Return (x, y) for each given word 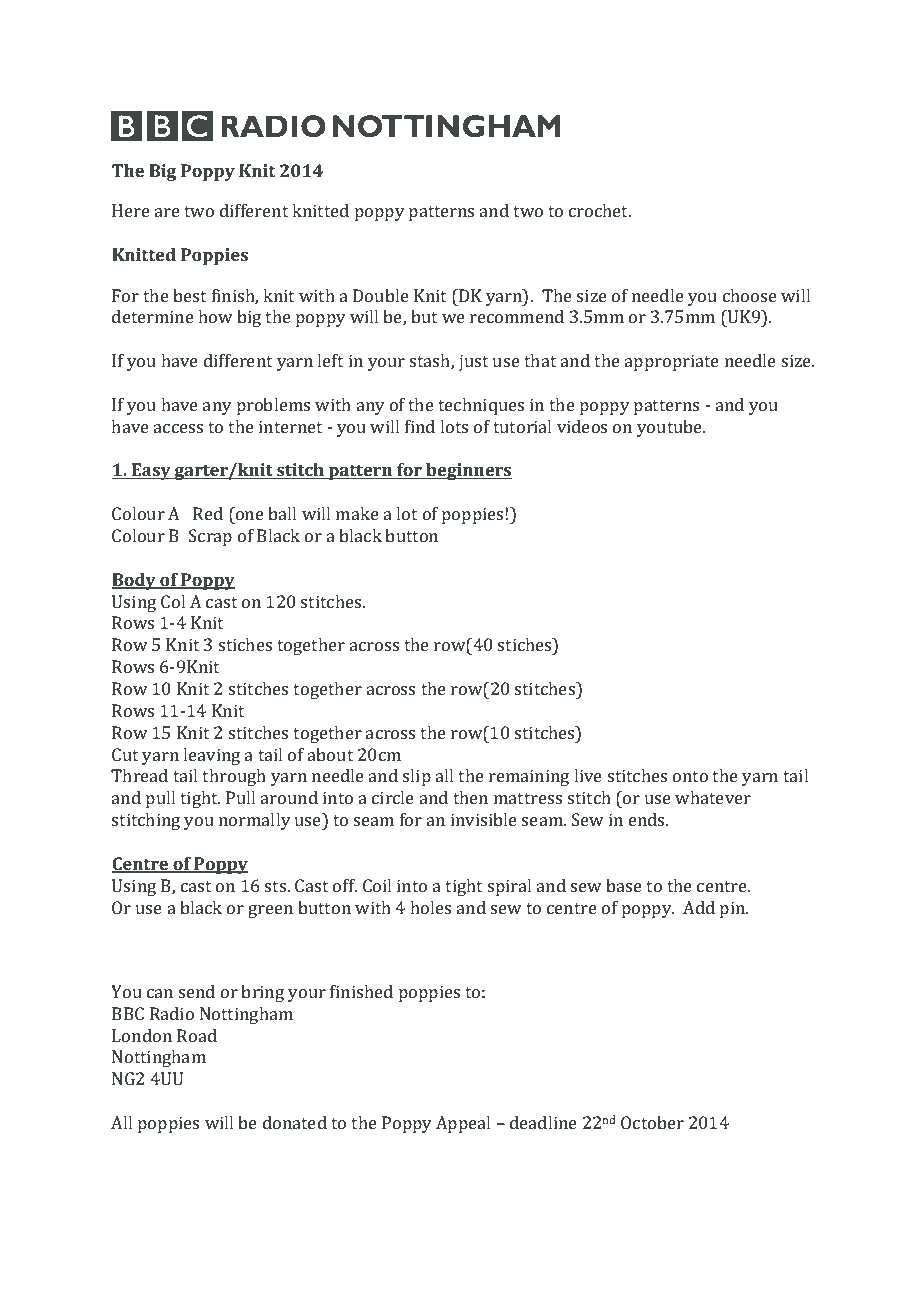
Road (197, 1035)
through (234, 777)
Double (381, 295)
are (167, 212)
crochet (600, 210)
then (470, 797)
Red (208, 513)
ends (648, 819)
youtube (671, 428)
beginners (468, 471)
